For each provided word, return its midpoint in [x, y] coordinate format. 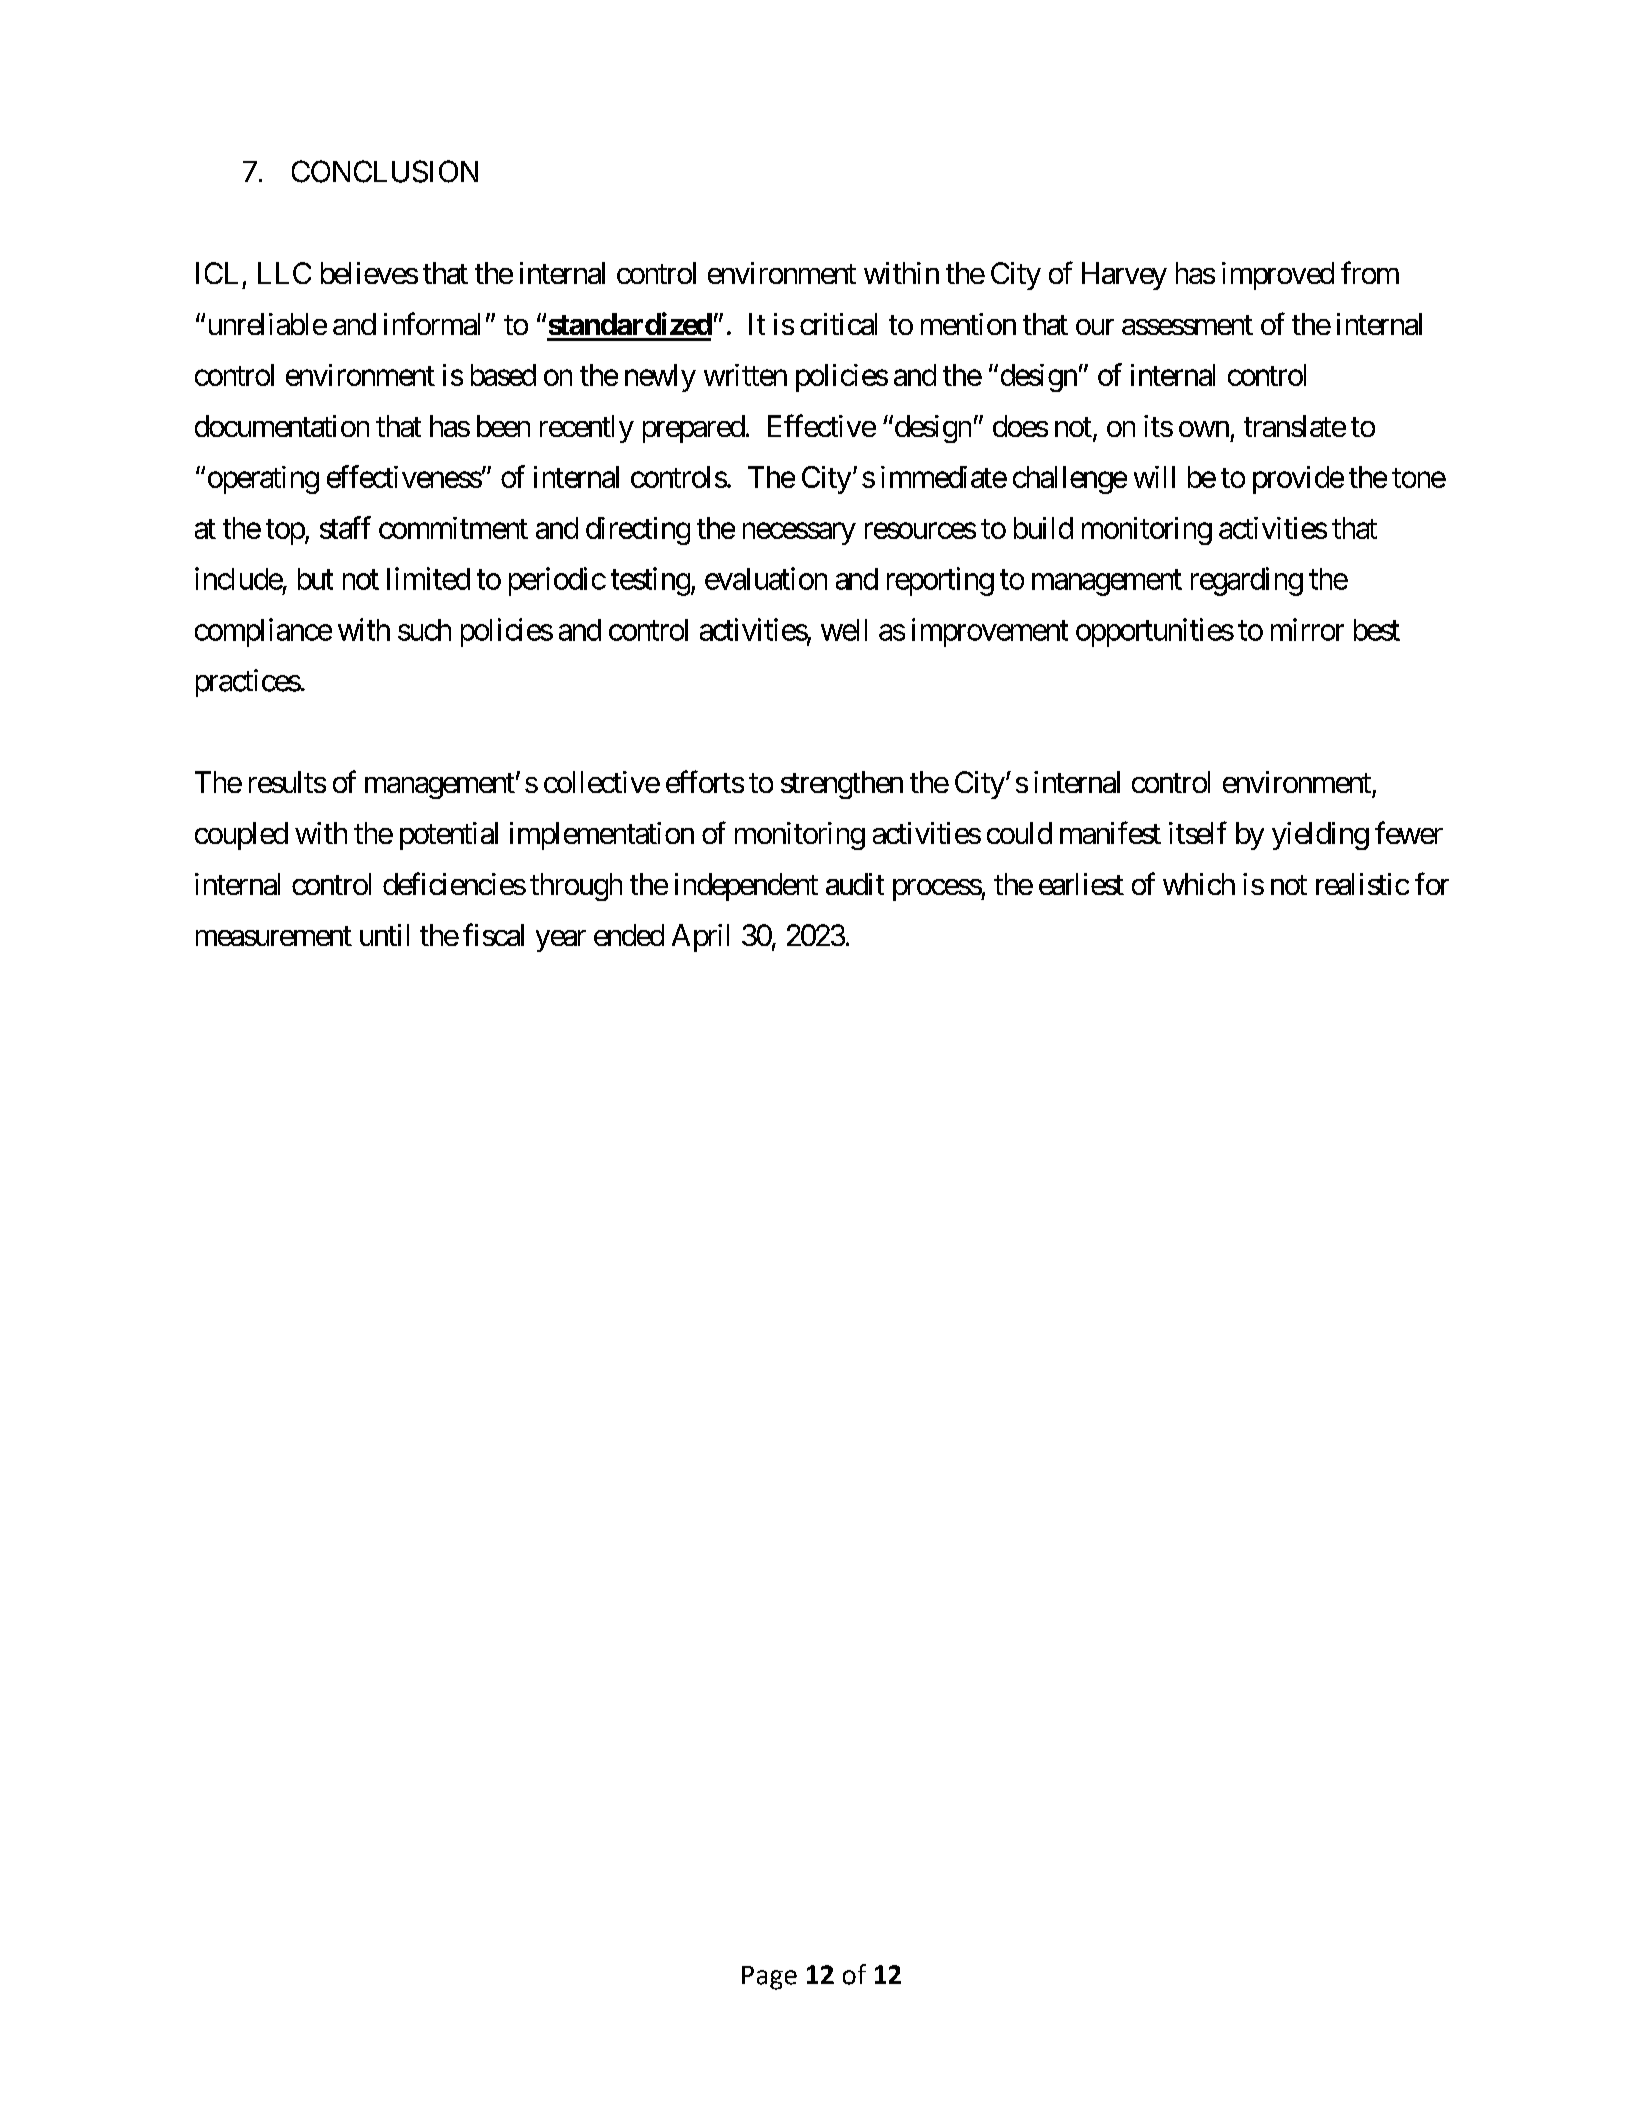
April [700, 938]
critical [838, 324]
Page [769, 1978]
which [1199, 884]
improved [1278, 276]
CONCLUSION [385, 171]
